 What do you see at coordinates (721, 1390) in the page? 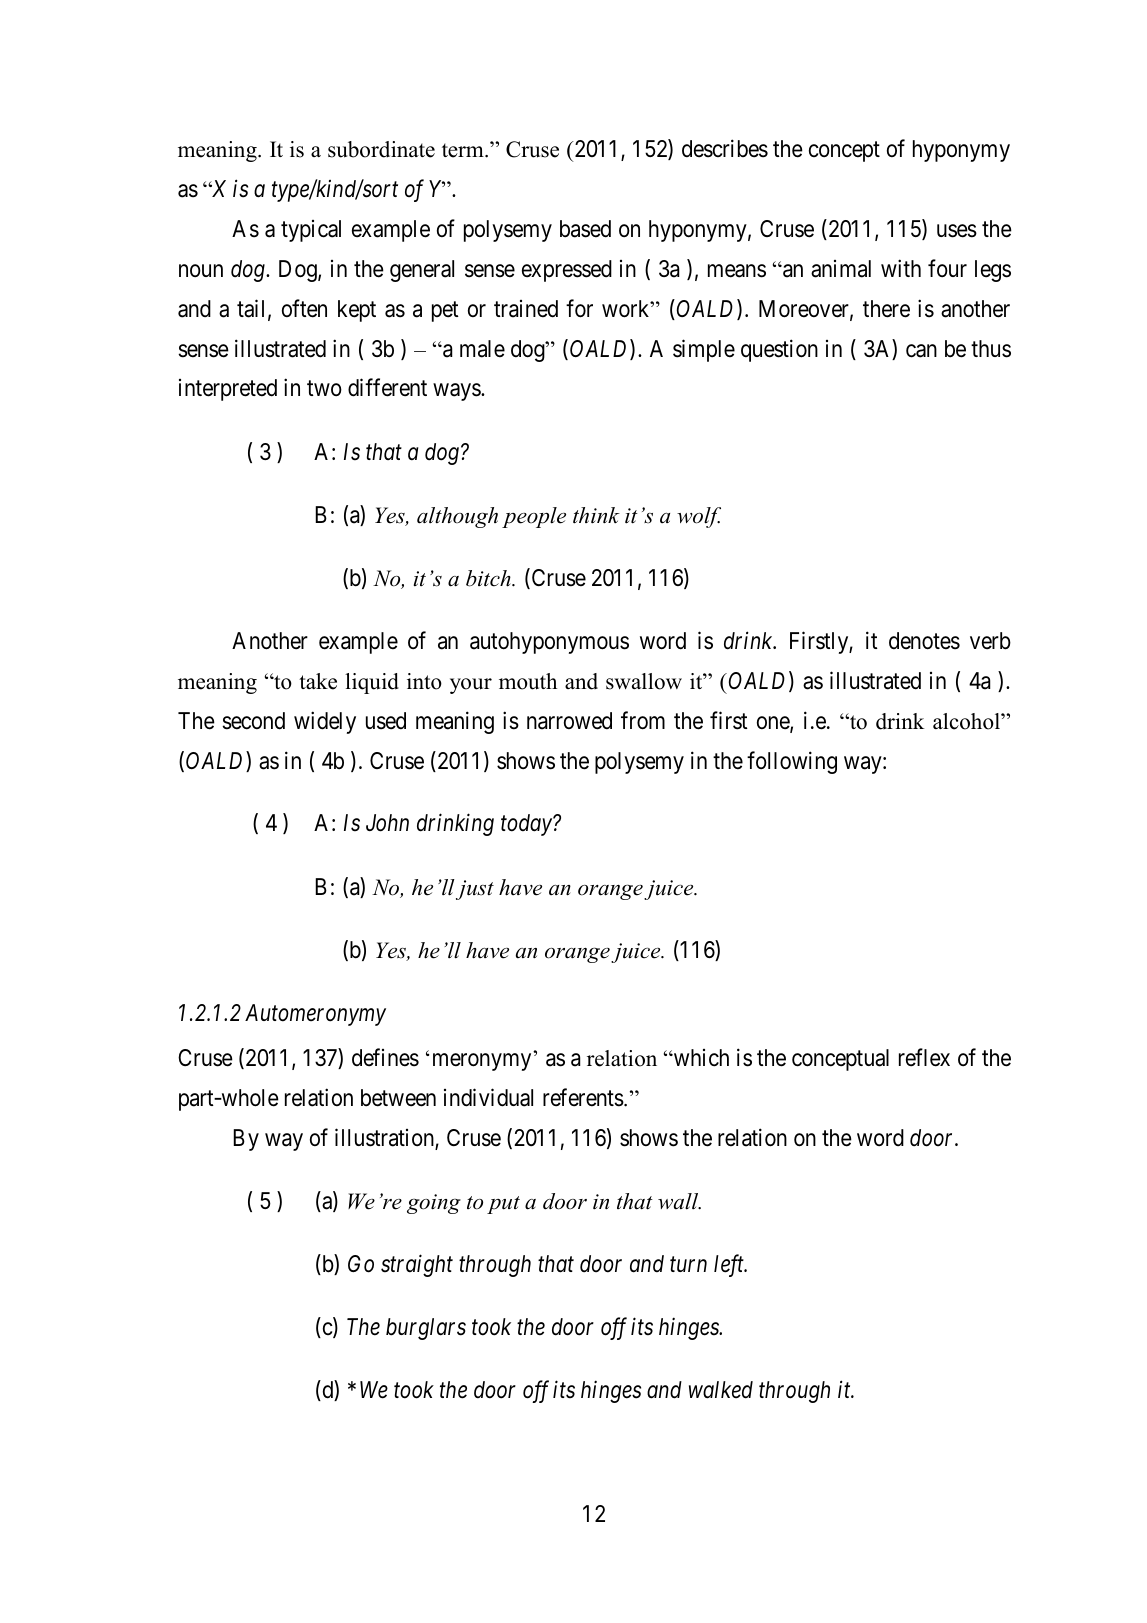
I see `walked` at bounding box center [721, 1390].
